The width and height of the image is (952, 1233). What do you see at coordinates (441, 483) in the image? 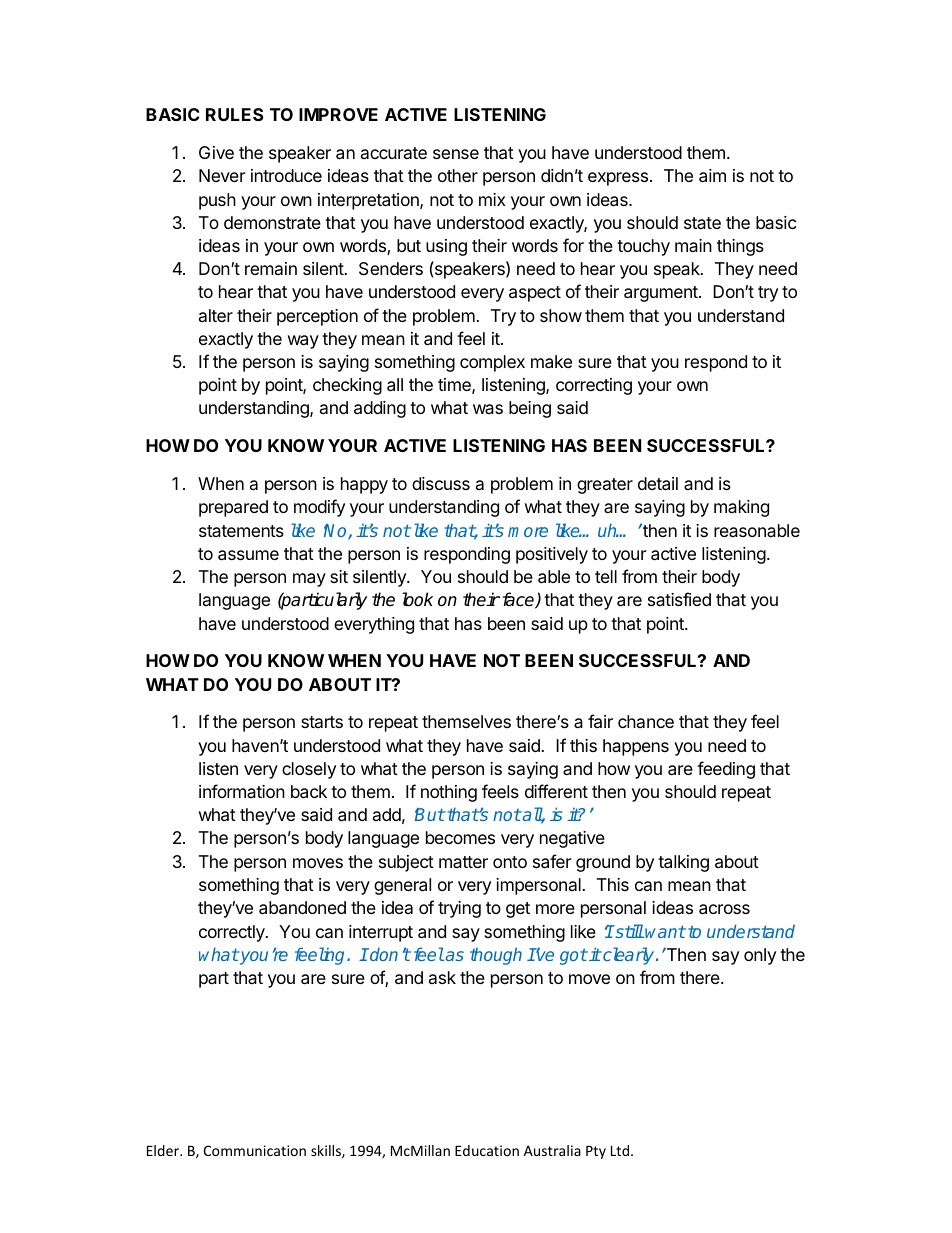
I see `discuss` at bounding box center [441, 483].
